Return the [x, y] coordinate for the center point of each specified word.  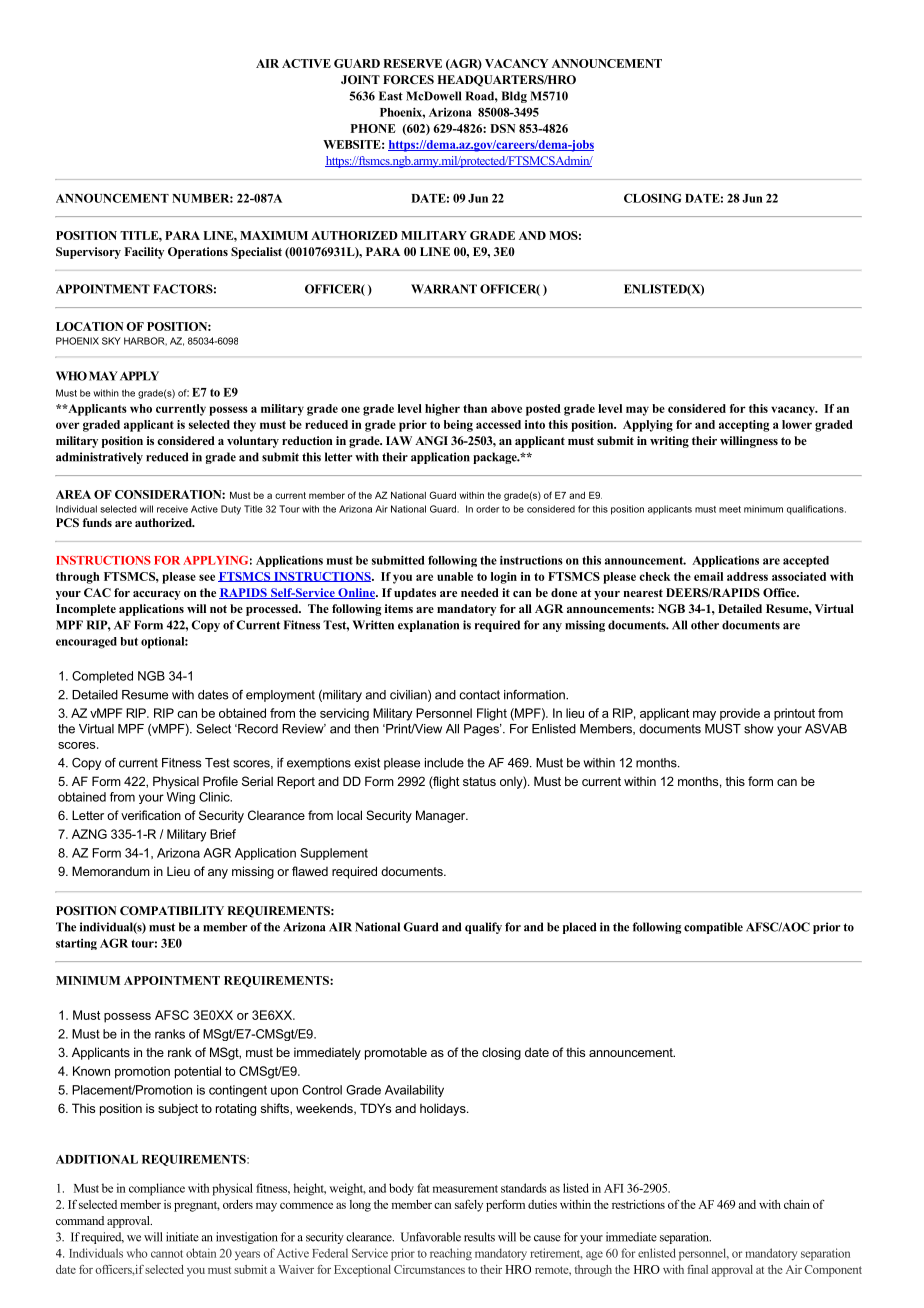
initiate [182, 1237]
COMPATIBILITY [172, 910]
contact [479, 695]
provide [740, 714]
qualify [483, 928]
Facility [144, 253]
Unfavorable [431, 1237]
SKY [111, 341]
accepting [744, 426]
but [129, 641]
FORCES [408, 79]
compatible [713, 928]
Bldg [514, 97]
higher [442, 410]
